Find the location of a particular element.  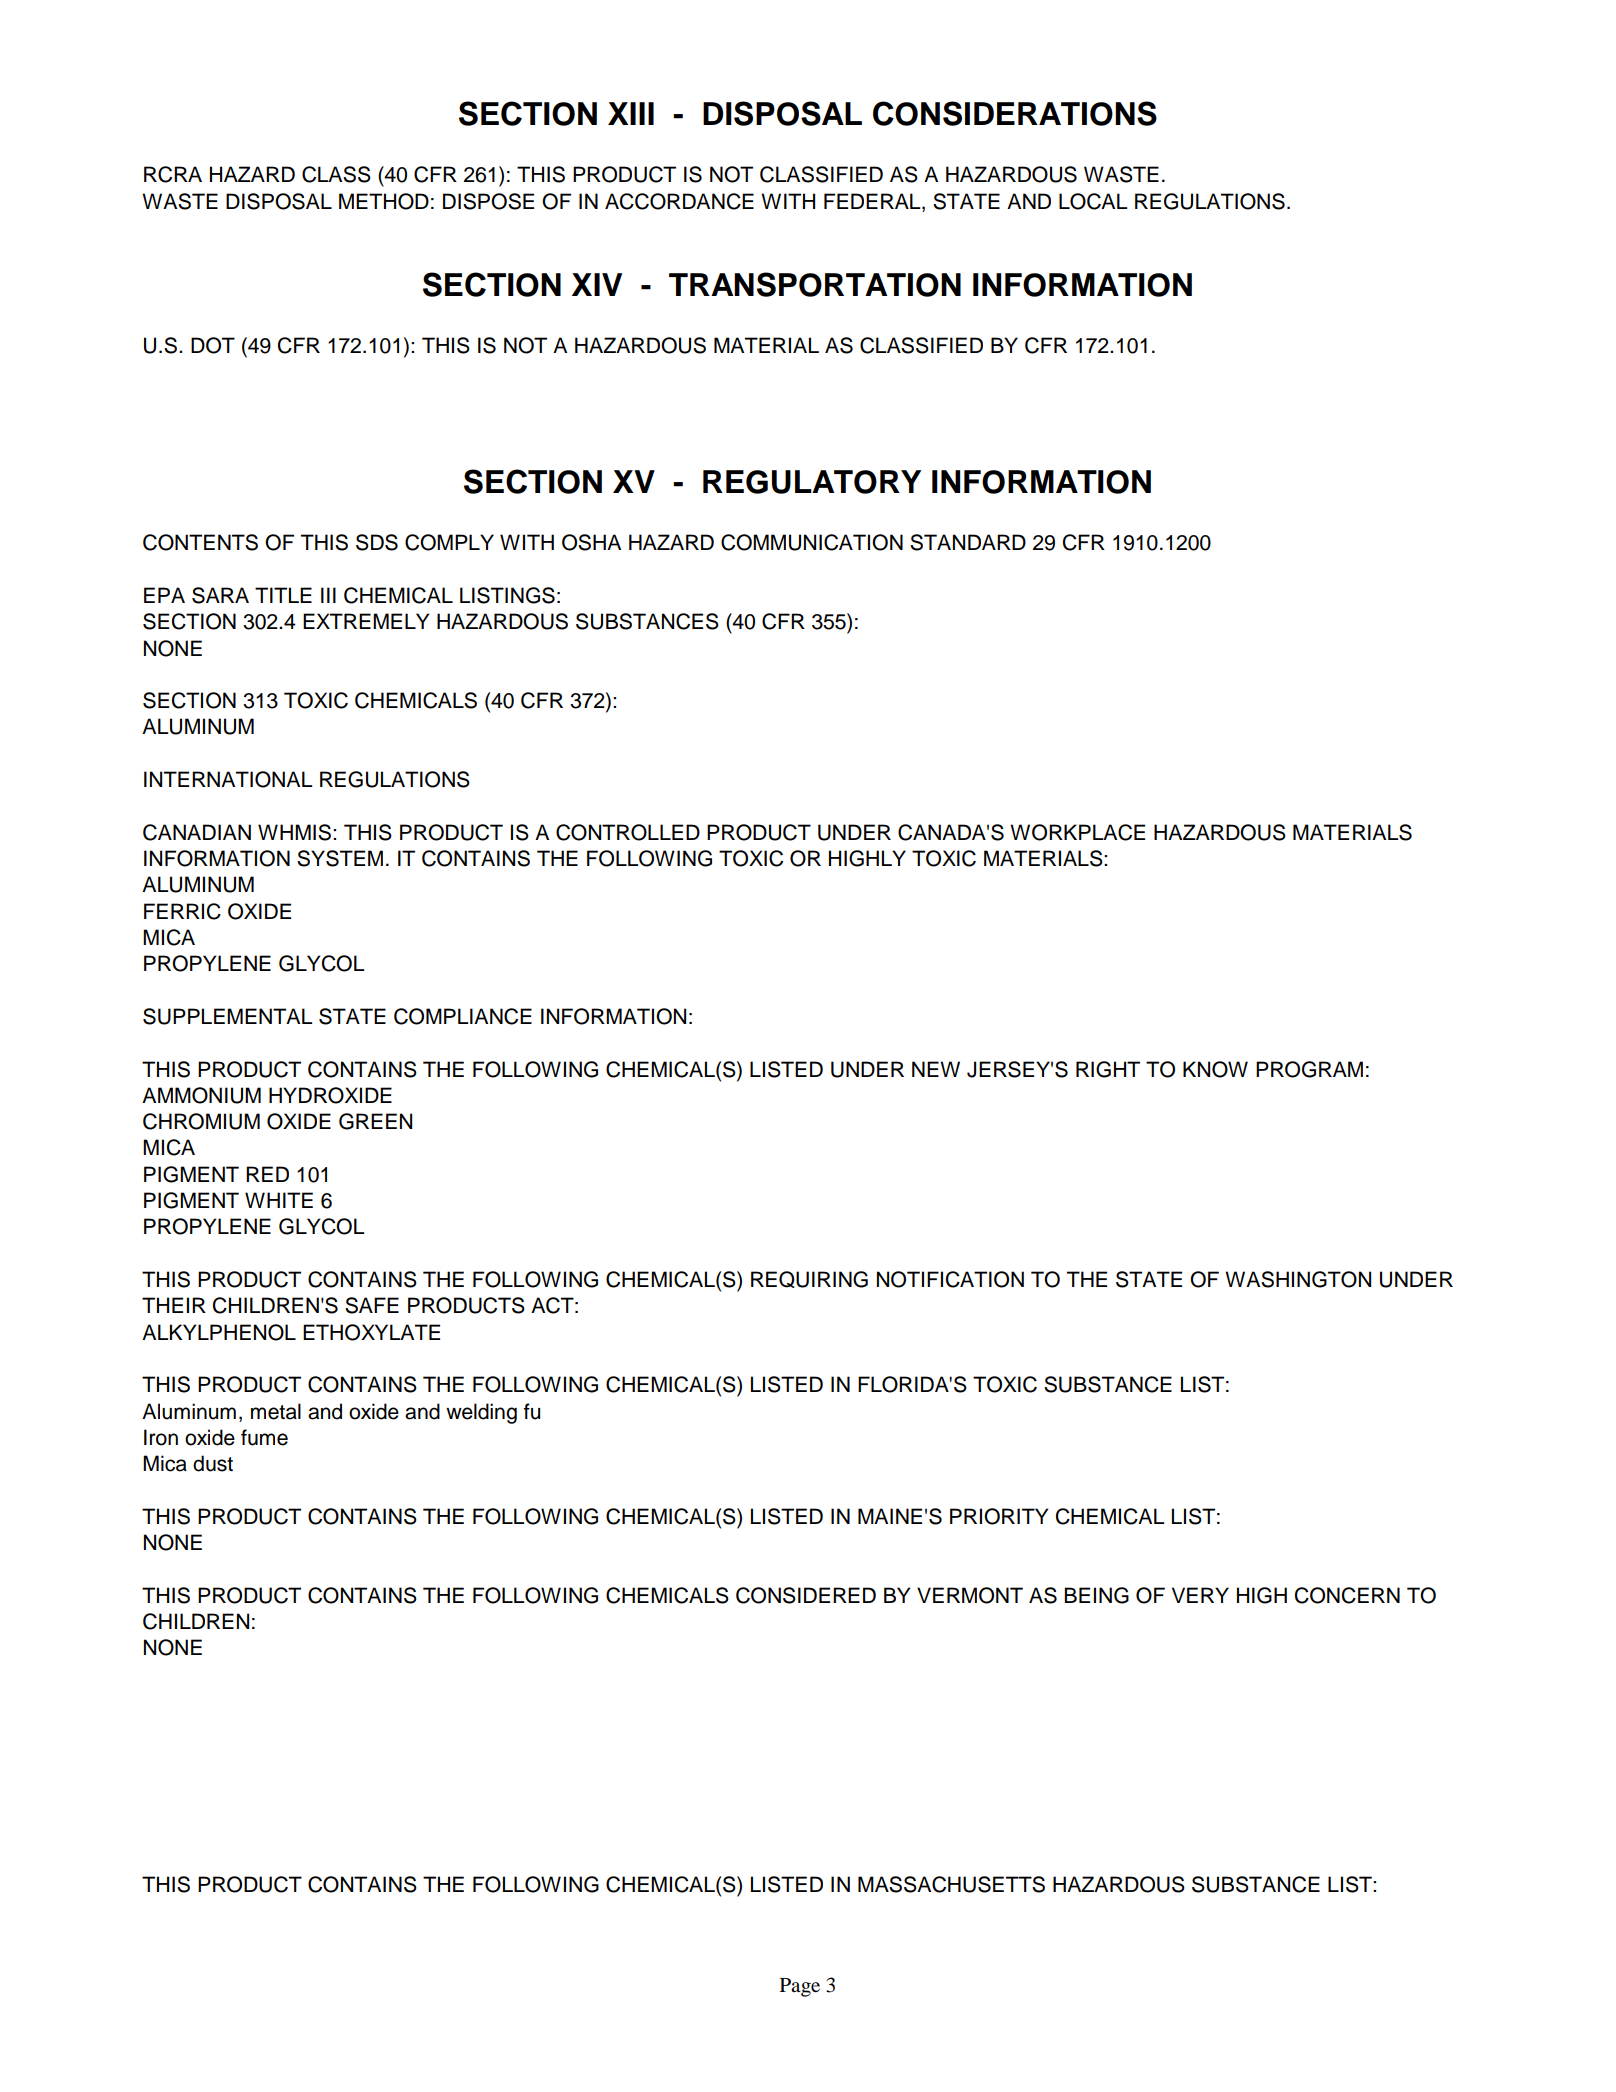

NEW is located at coordinates (936, 1069).
